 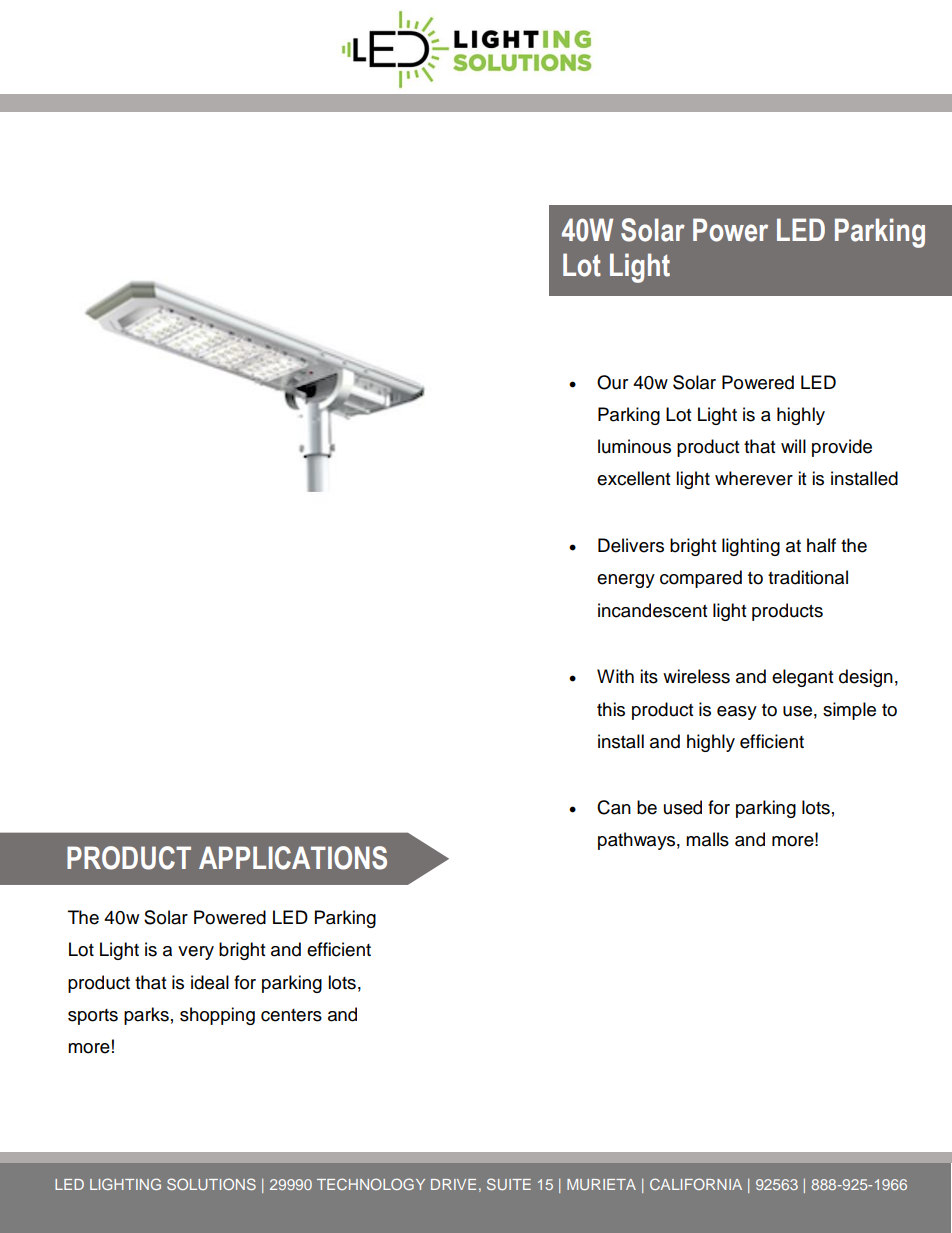 I want to click on Our, so click(x=612, y=382).
